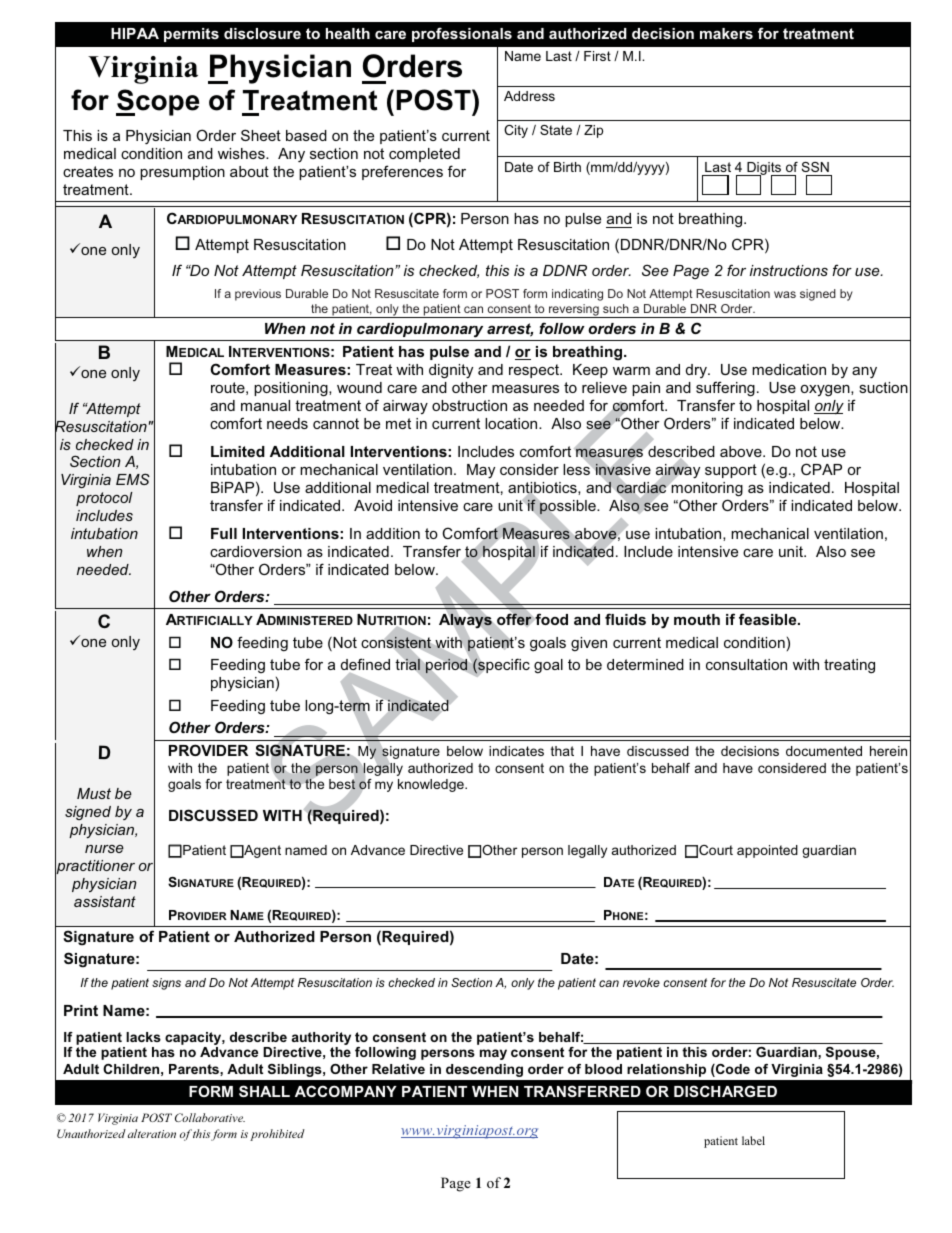 The image size is (952, 1233). Describe the element at coordinates (753, 1140) in the screenshot. I see `label` at that location.
